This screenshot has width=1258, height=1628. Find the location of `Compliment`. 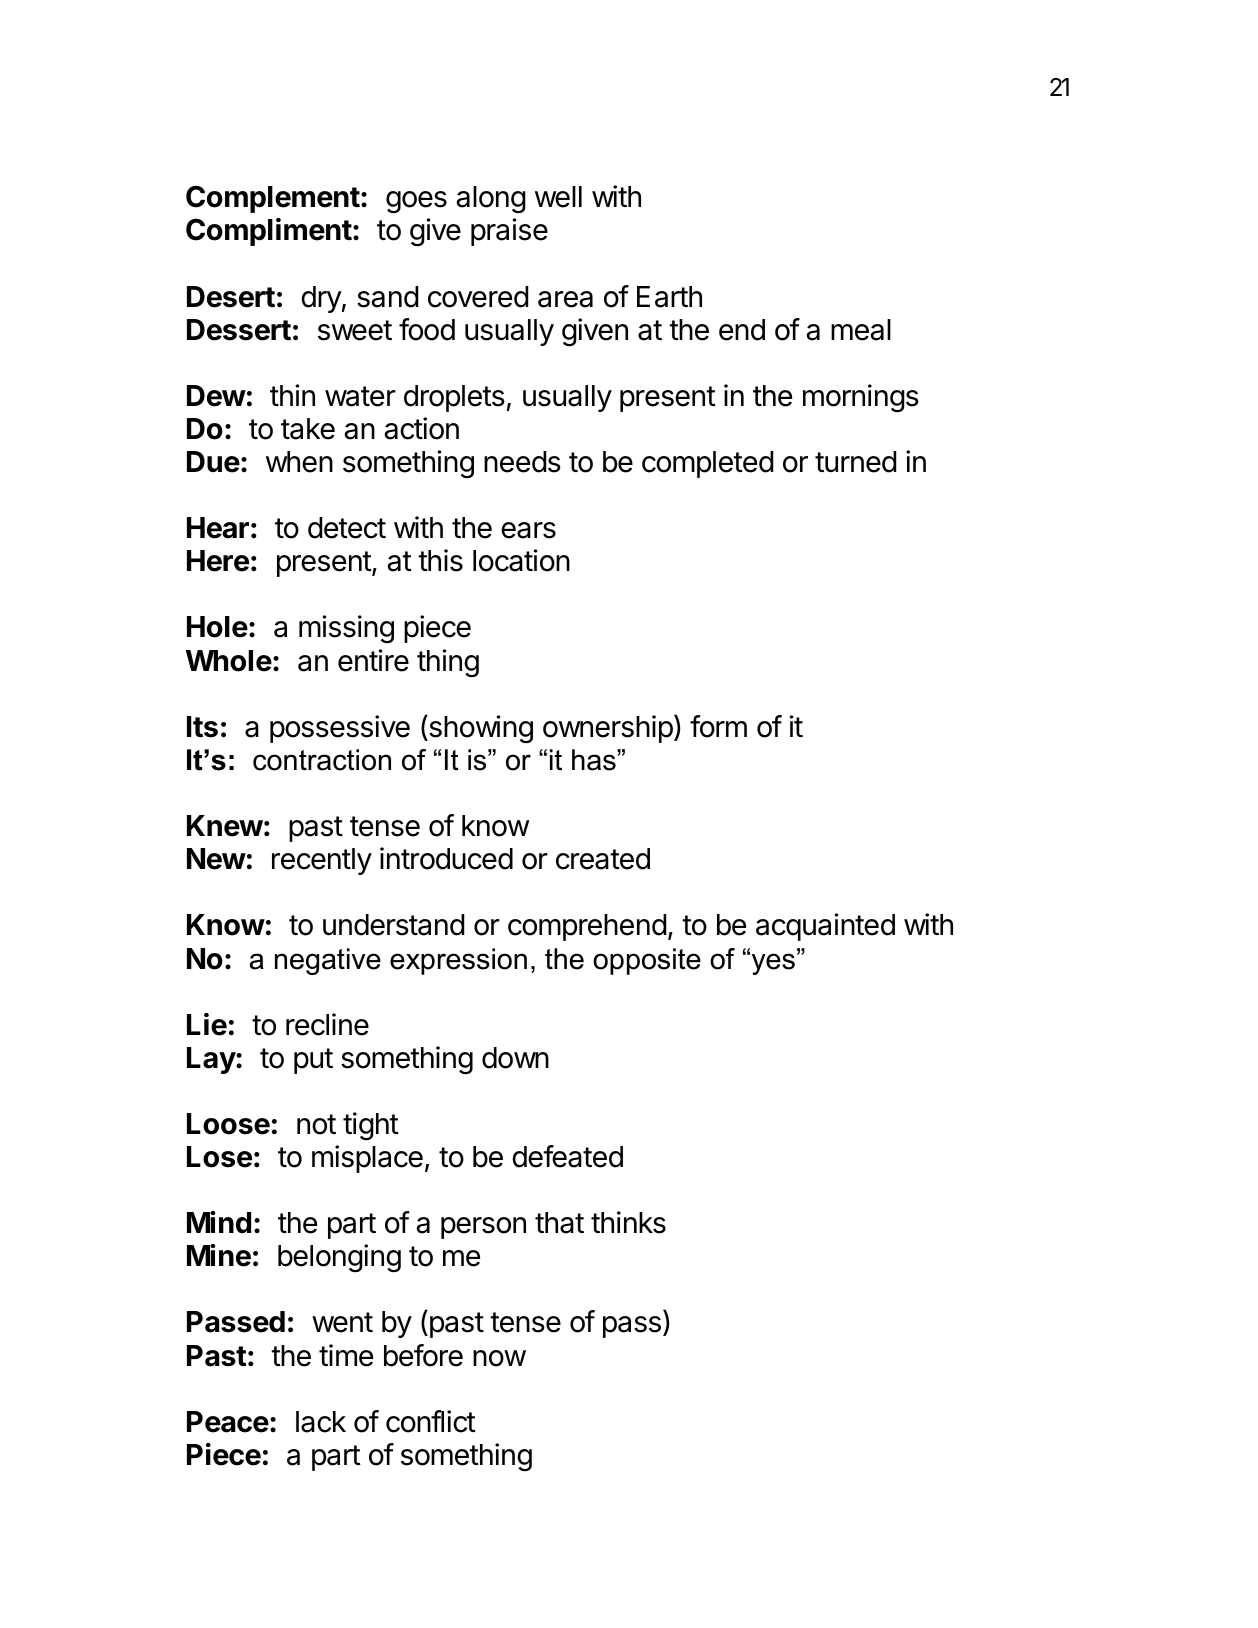

Compliment is located at coordinates (269, 232).
